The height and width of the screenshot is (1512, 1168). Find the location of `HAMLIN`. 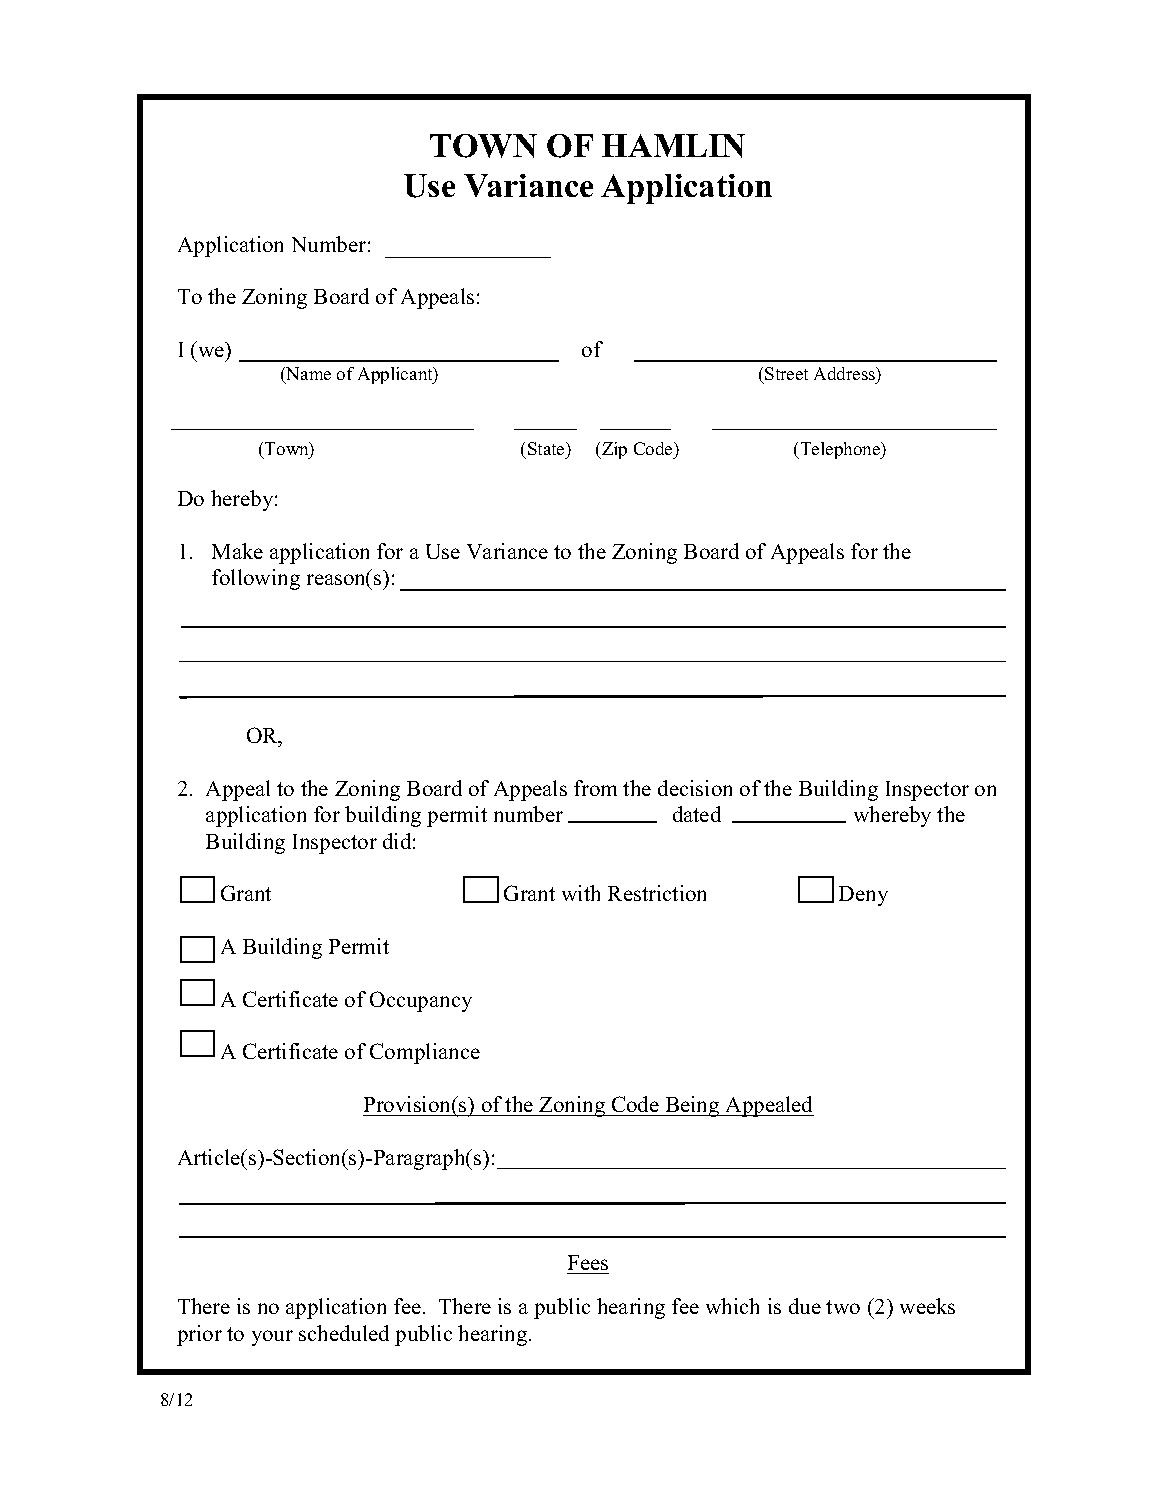

HAMLIN is located at coordinates (673, 146).
